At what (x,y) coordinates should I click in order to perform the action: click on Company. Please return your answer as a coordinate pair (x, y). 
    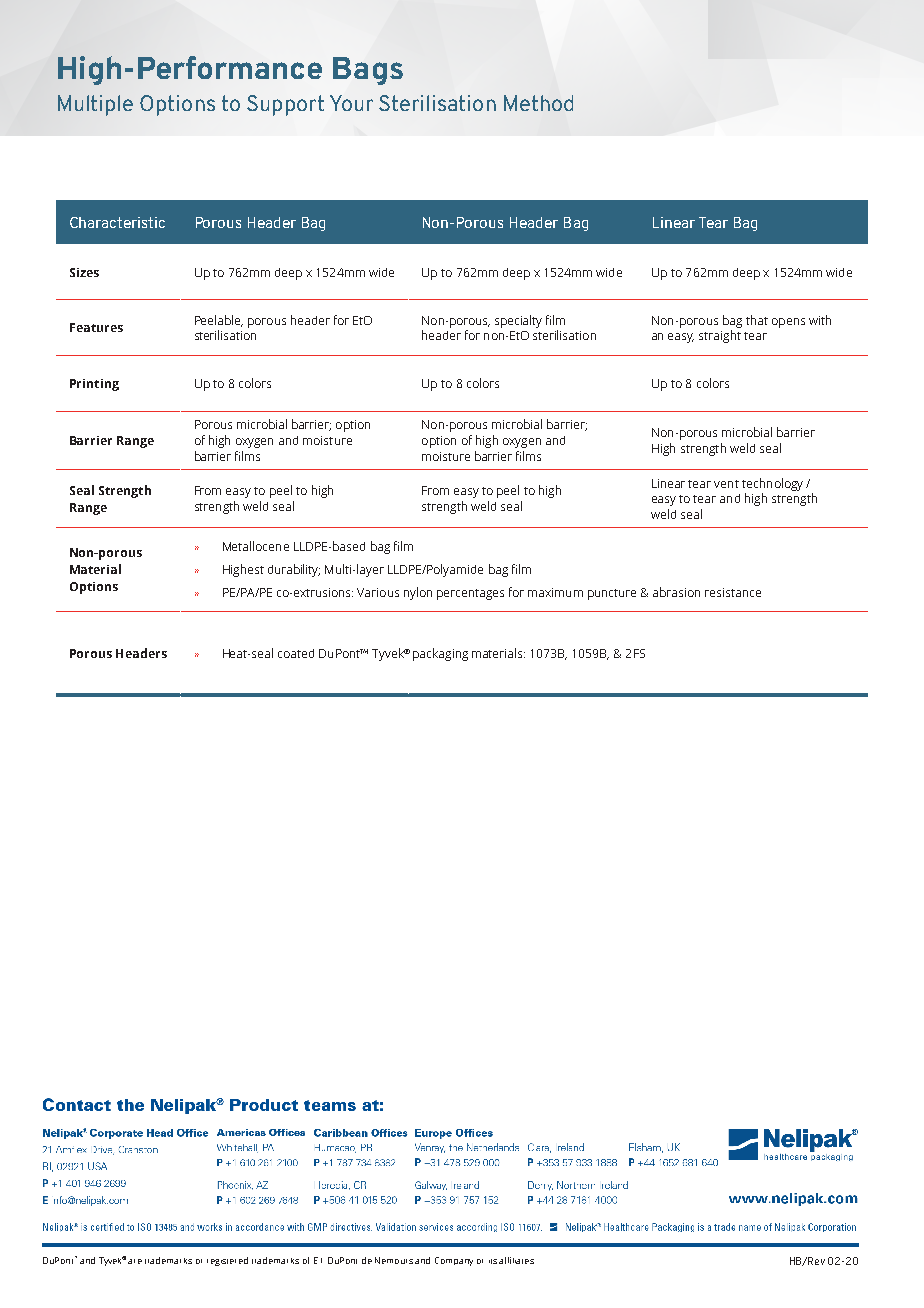
    Looking at the image, I should click on (454, 1261).
